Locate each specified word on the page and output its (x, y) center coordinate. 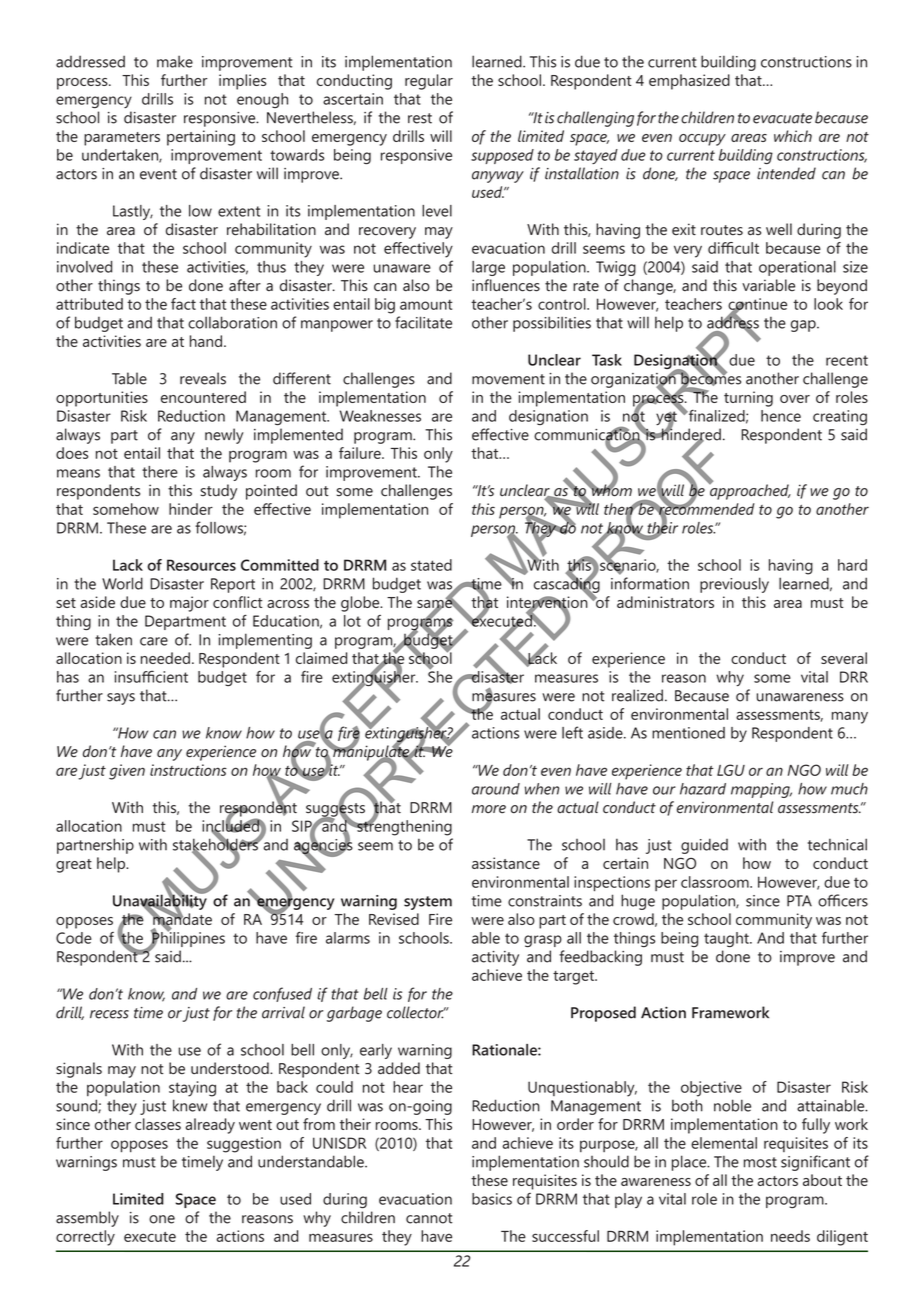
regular (429, 82)
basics (492, 1199)
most (760, 1162)
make (175, 61)
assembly (87, 1219)
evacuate (782, 118)
